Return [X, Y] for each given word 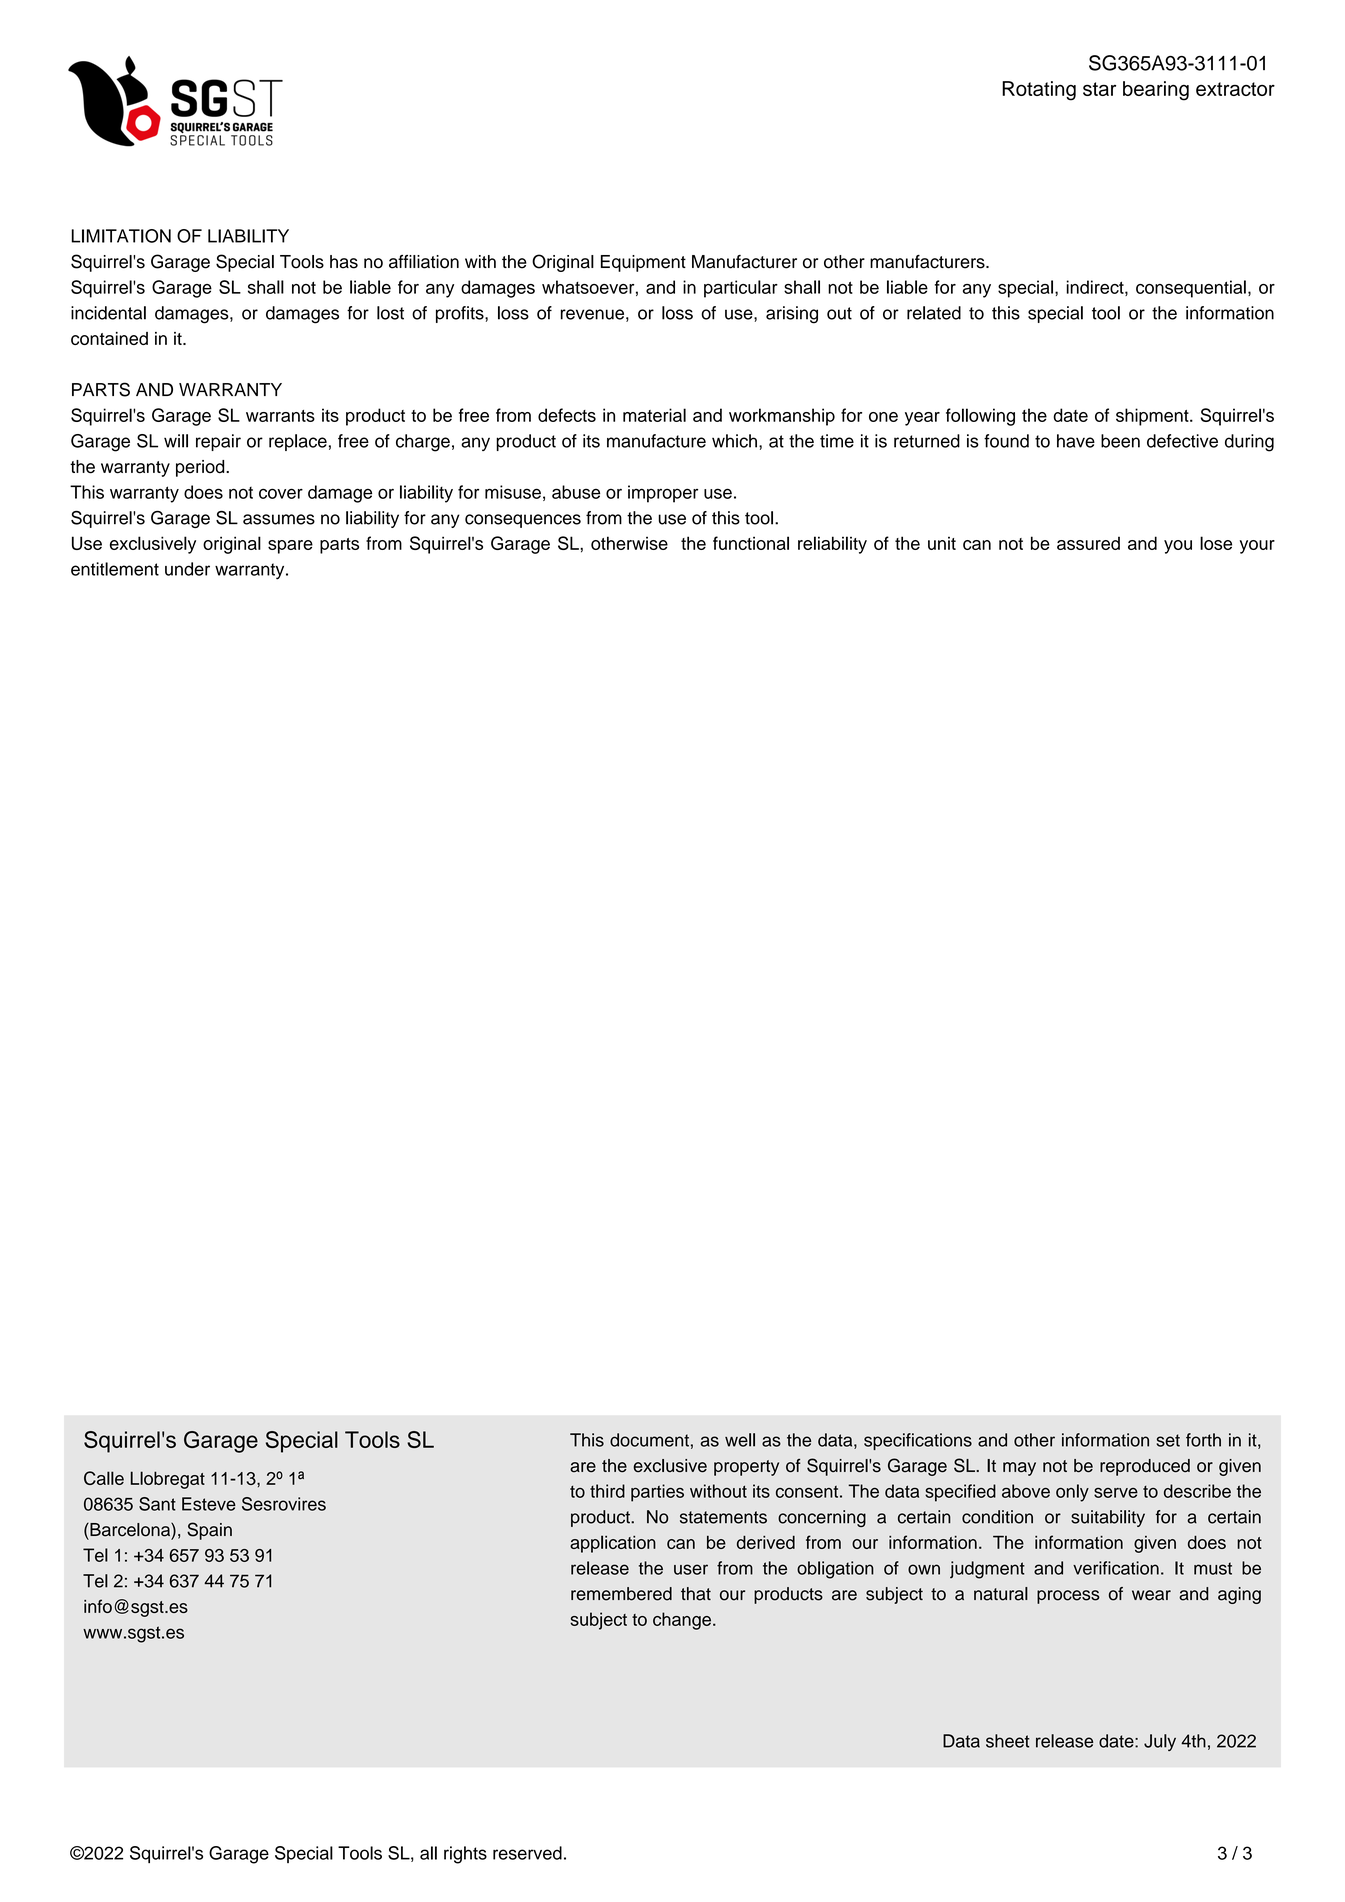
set [1168, 1440]
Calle [104, 1478]
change [682, 1621]
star [1099, 89]
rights [465, 1855]
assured [1088, 543]
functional [751, 543]
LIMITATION [121, 236]
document [649, 1440]
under [187, 569]
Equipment [643, 263]
